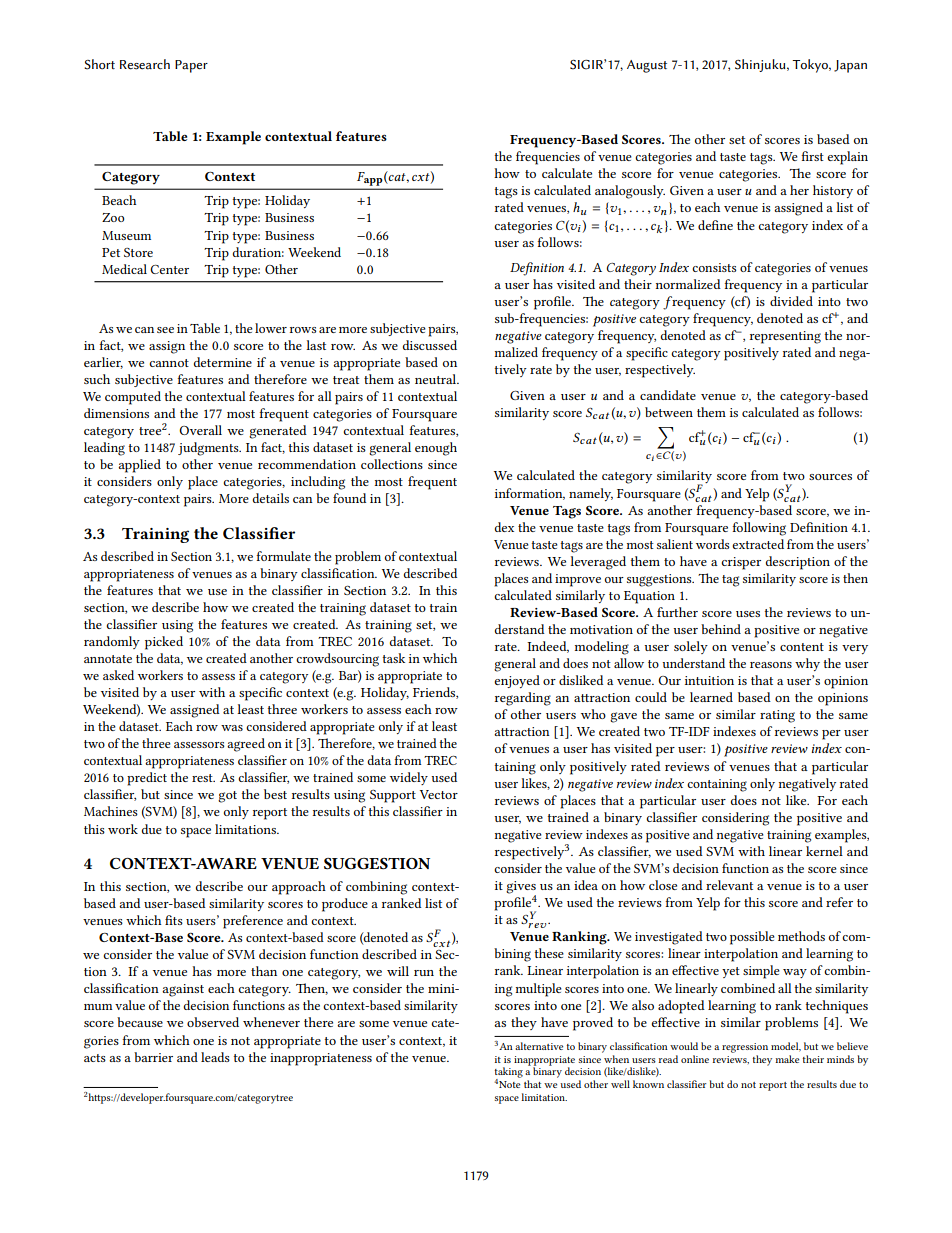 The height and width of the screenshot is (1233, 952). I want to click on relevant, so click(729, 885).
